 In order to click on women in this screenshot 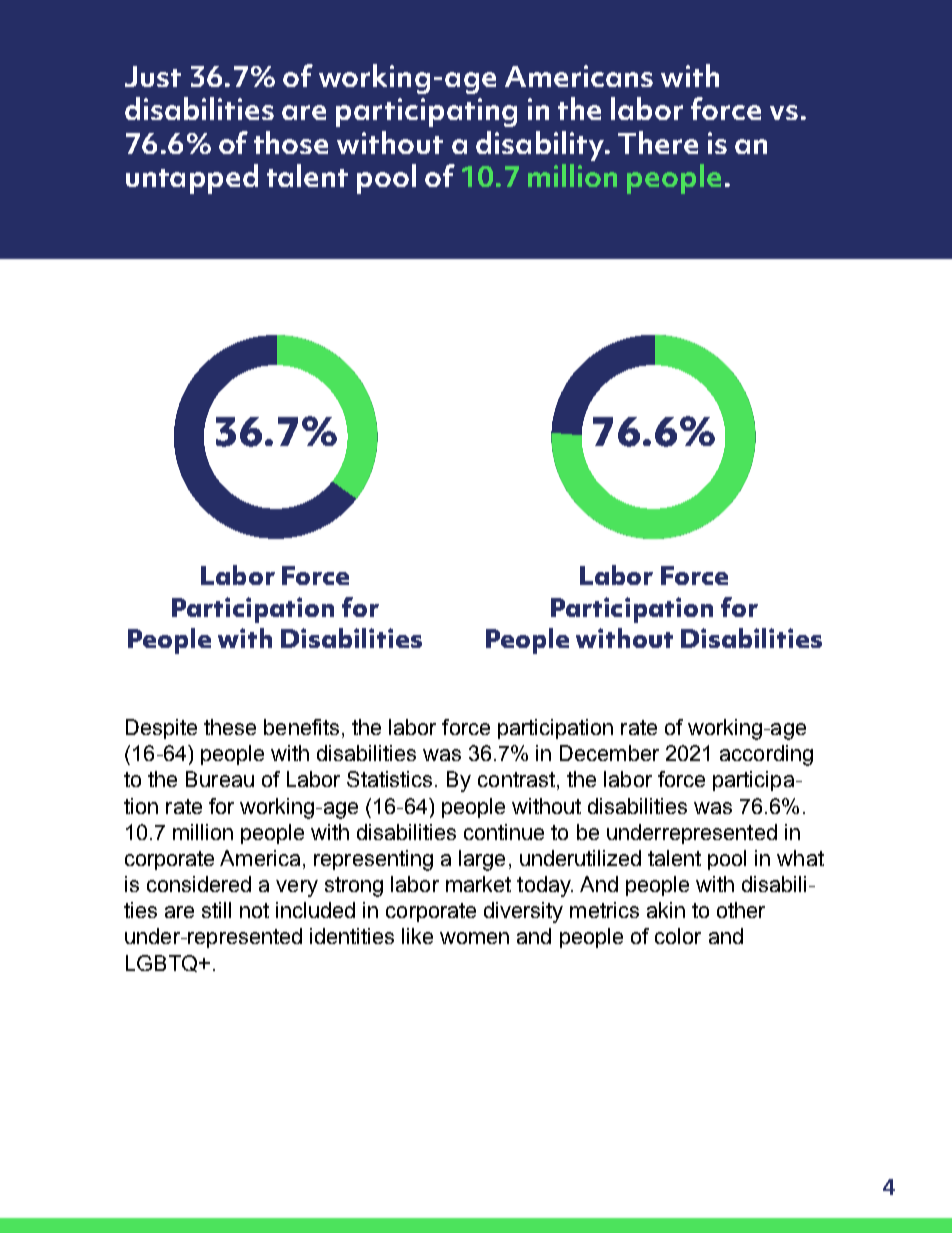, I will do `click(474, 938)`.
